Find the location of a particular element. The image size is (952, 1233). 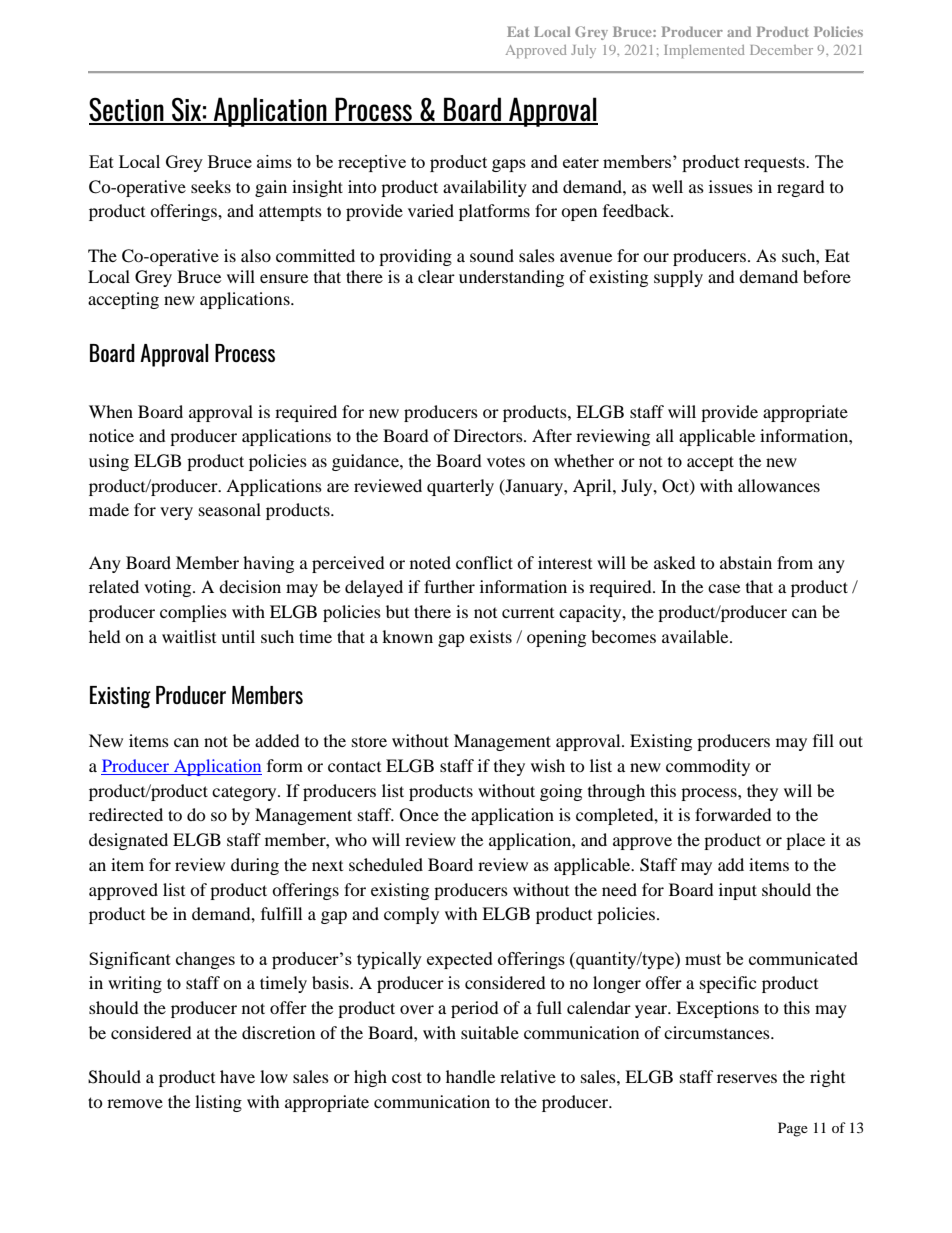

case is located at coordinates (724, 588).
